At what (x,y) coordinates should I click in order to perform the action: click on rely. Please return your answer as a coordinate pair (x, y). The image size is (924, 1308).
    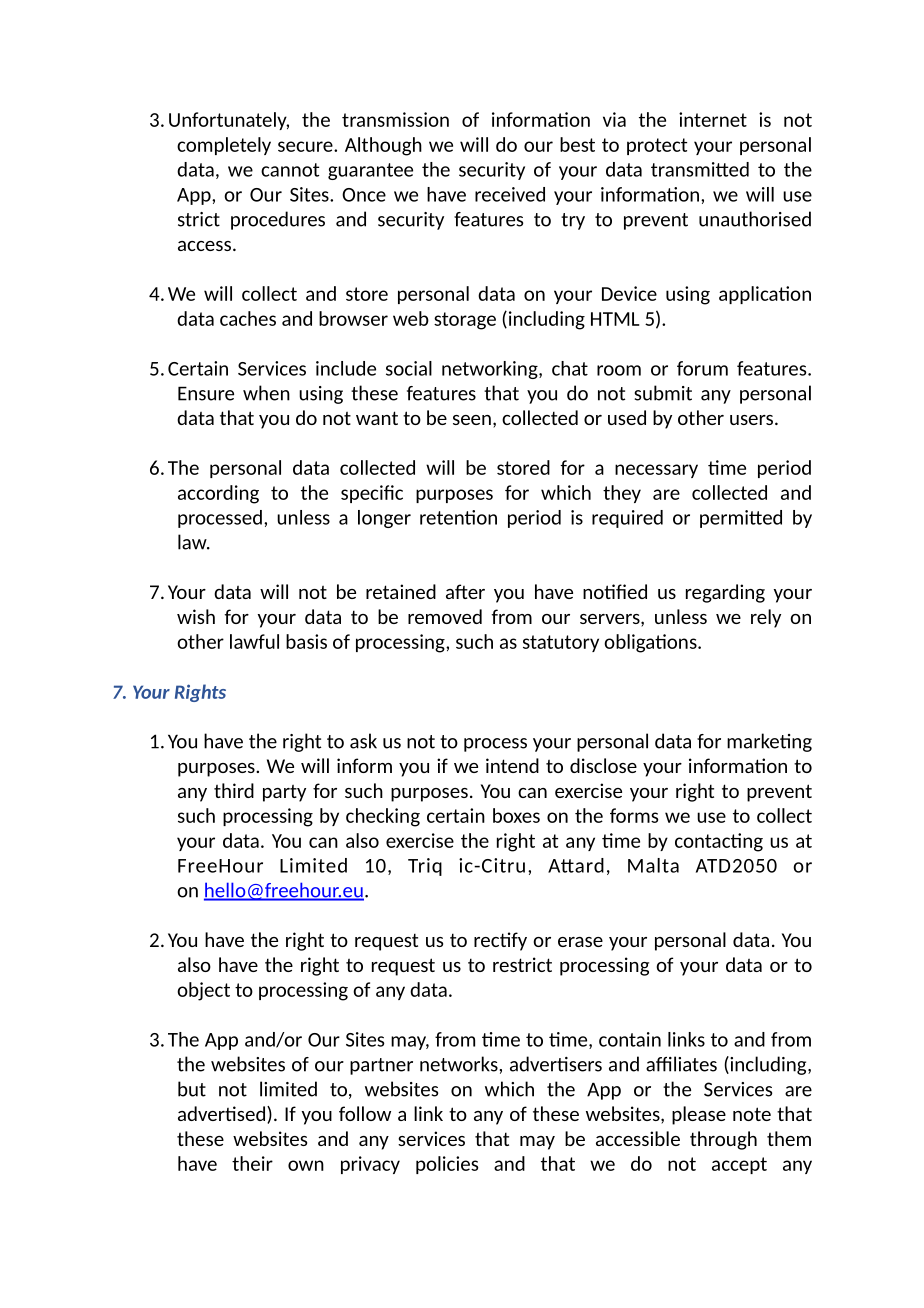
    Looking at the image, I should click on (766, 618).
